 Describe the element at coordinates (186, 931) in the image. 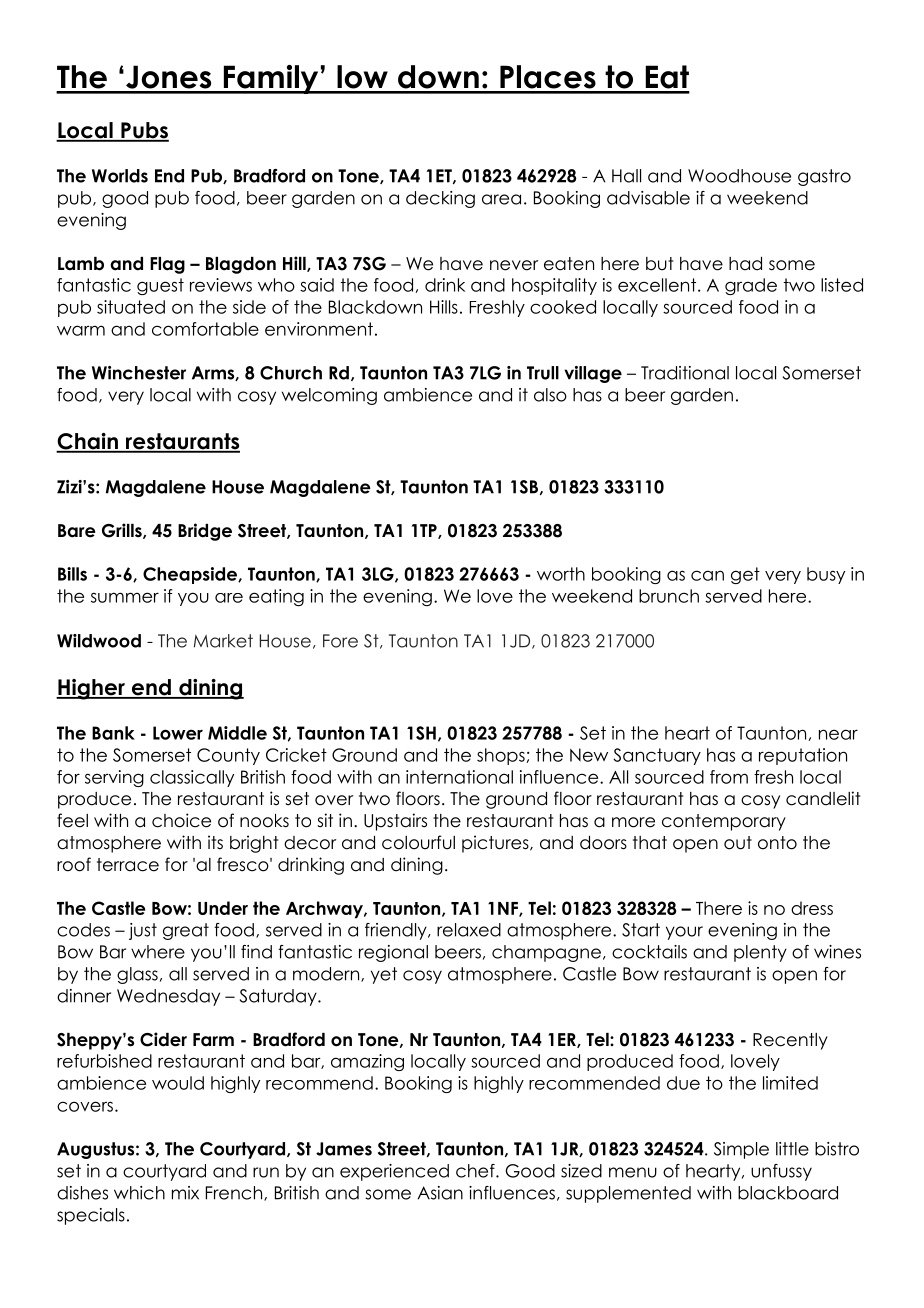

I see `great` at that location.
